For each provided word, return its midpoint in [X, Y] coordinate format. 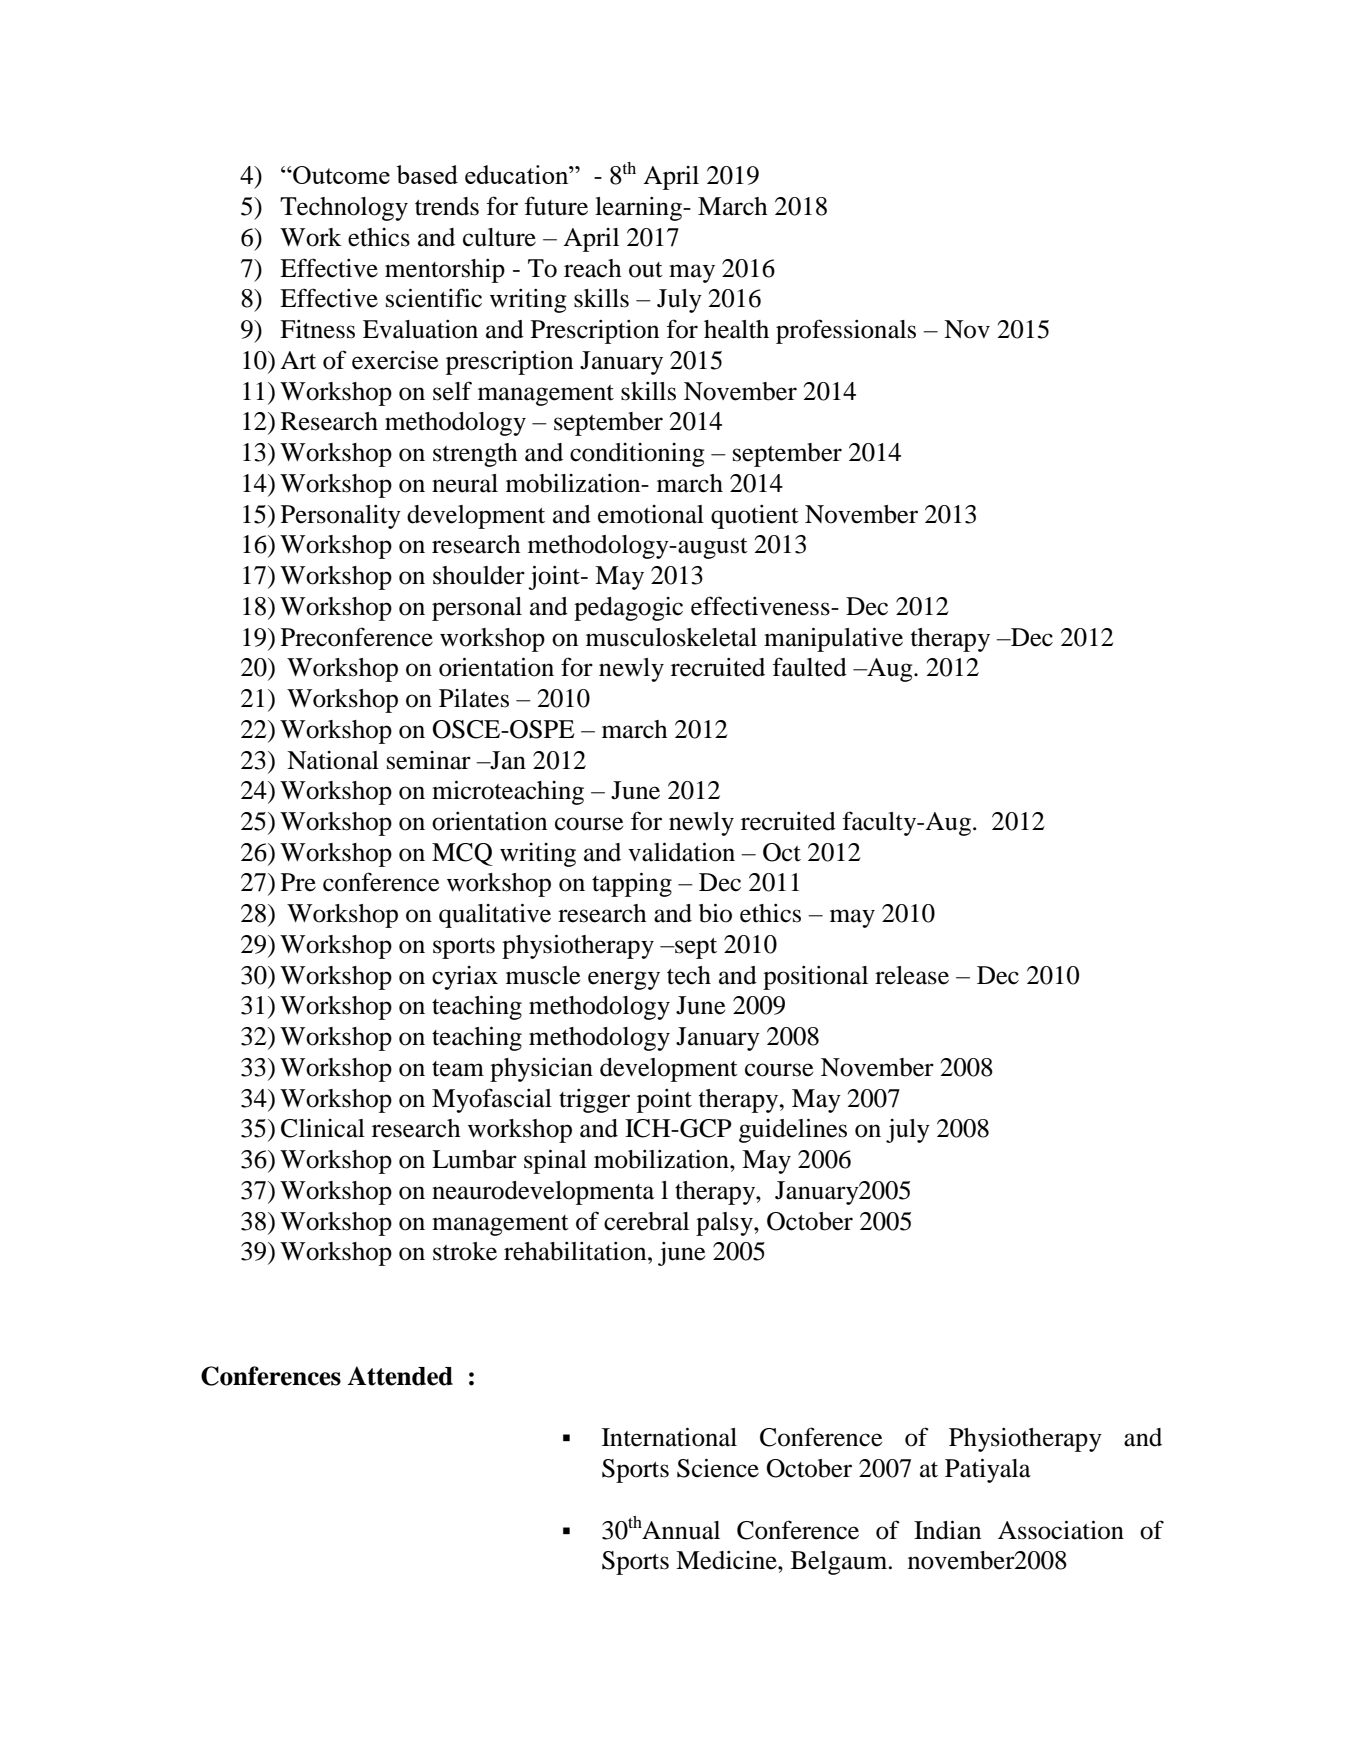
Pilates [474, 698]
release [912, 975]
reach [592, 268]
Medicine [727, 1560]
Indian [947, 1530]
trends [447, 206]
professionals [846, 331]
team [458, 1069]
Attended [400, 1376]
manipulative [833, 640]
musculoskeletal [671, 637]
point [664, 1101]
